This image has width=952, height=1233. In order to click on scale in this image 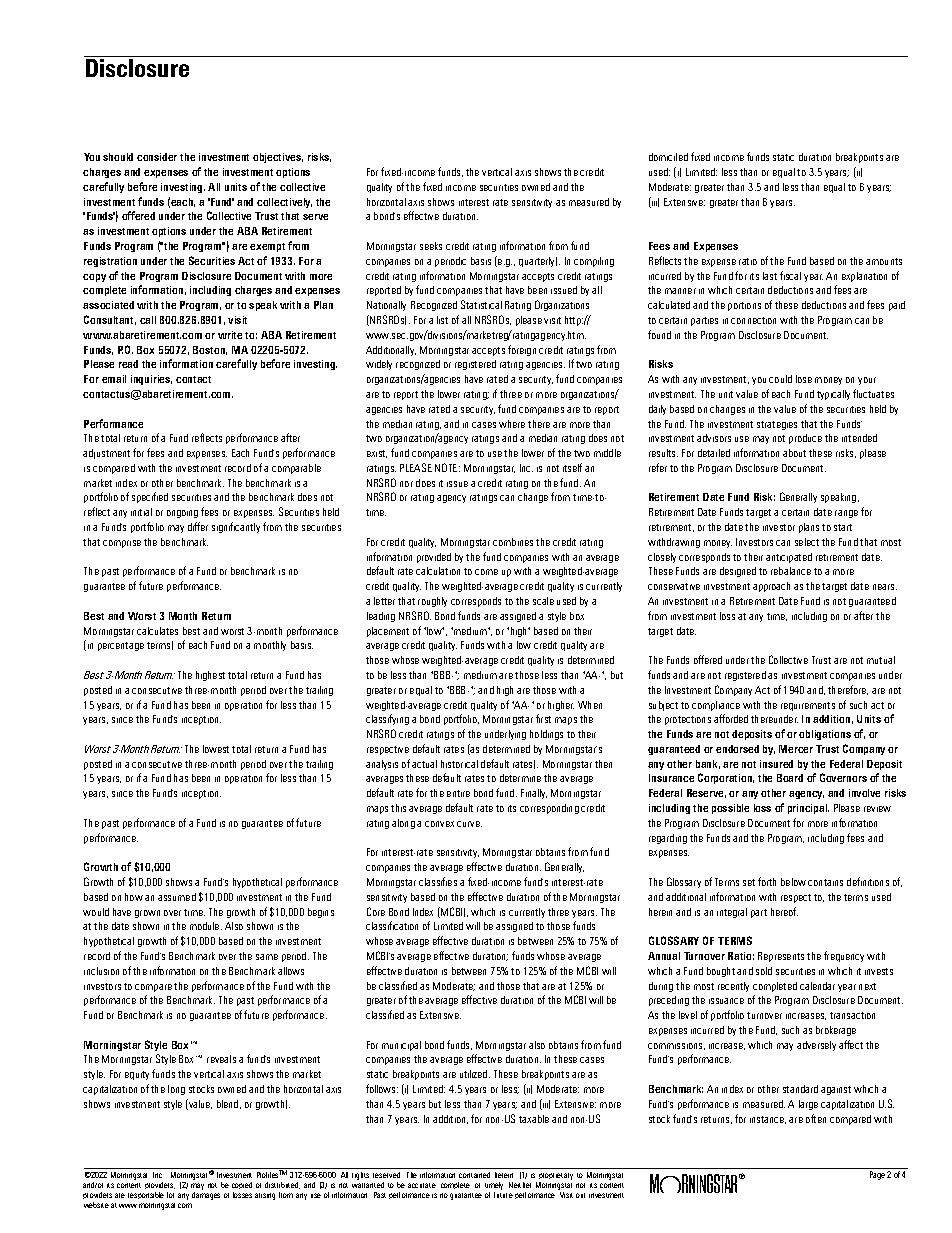, I will do `click(543, 601)`.
